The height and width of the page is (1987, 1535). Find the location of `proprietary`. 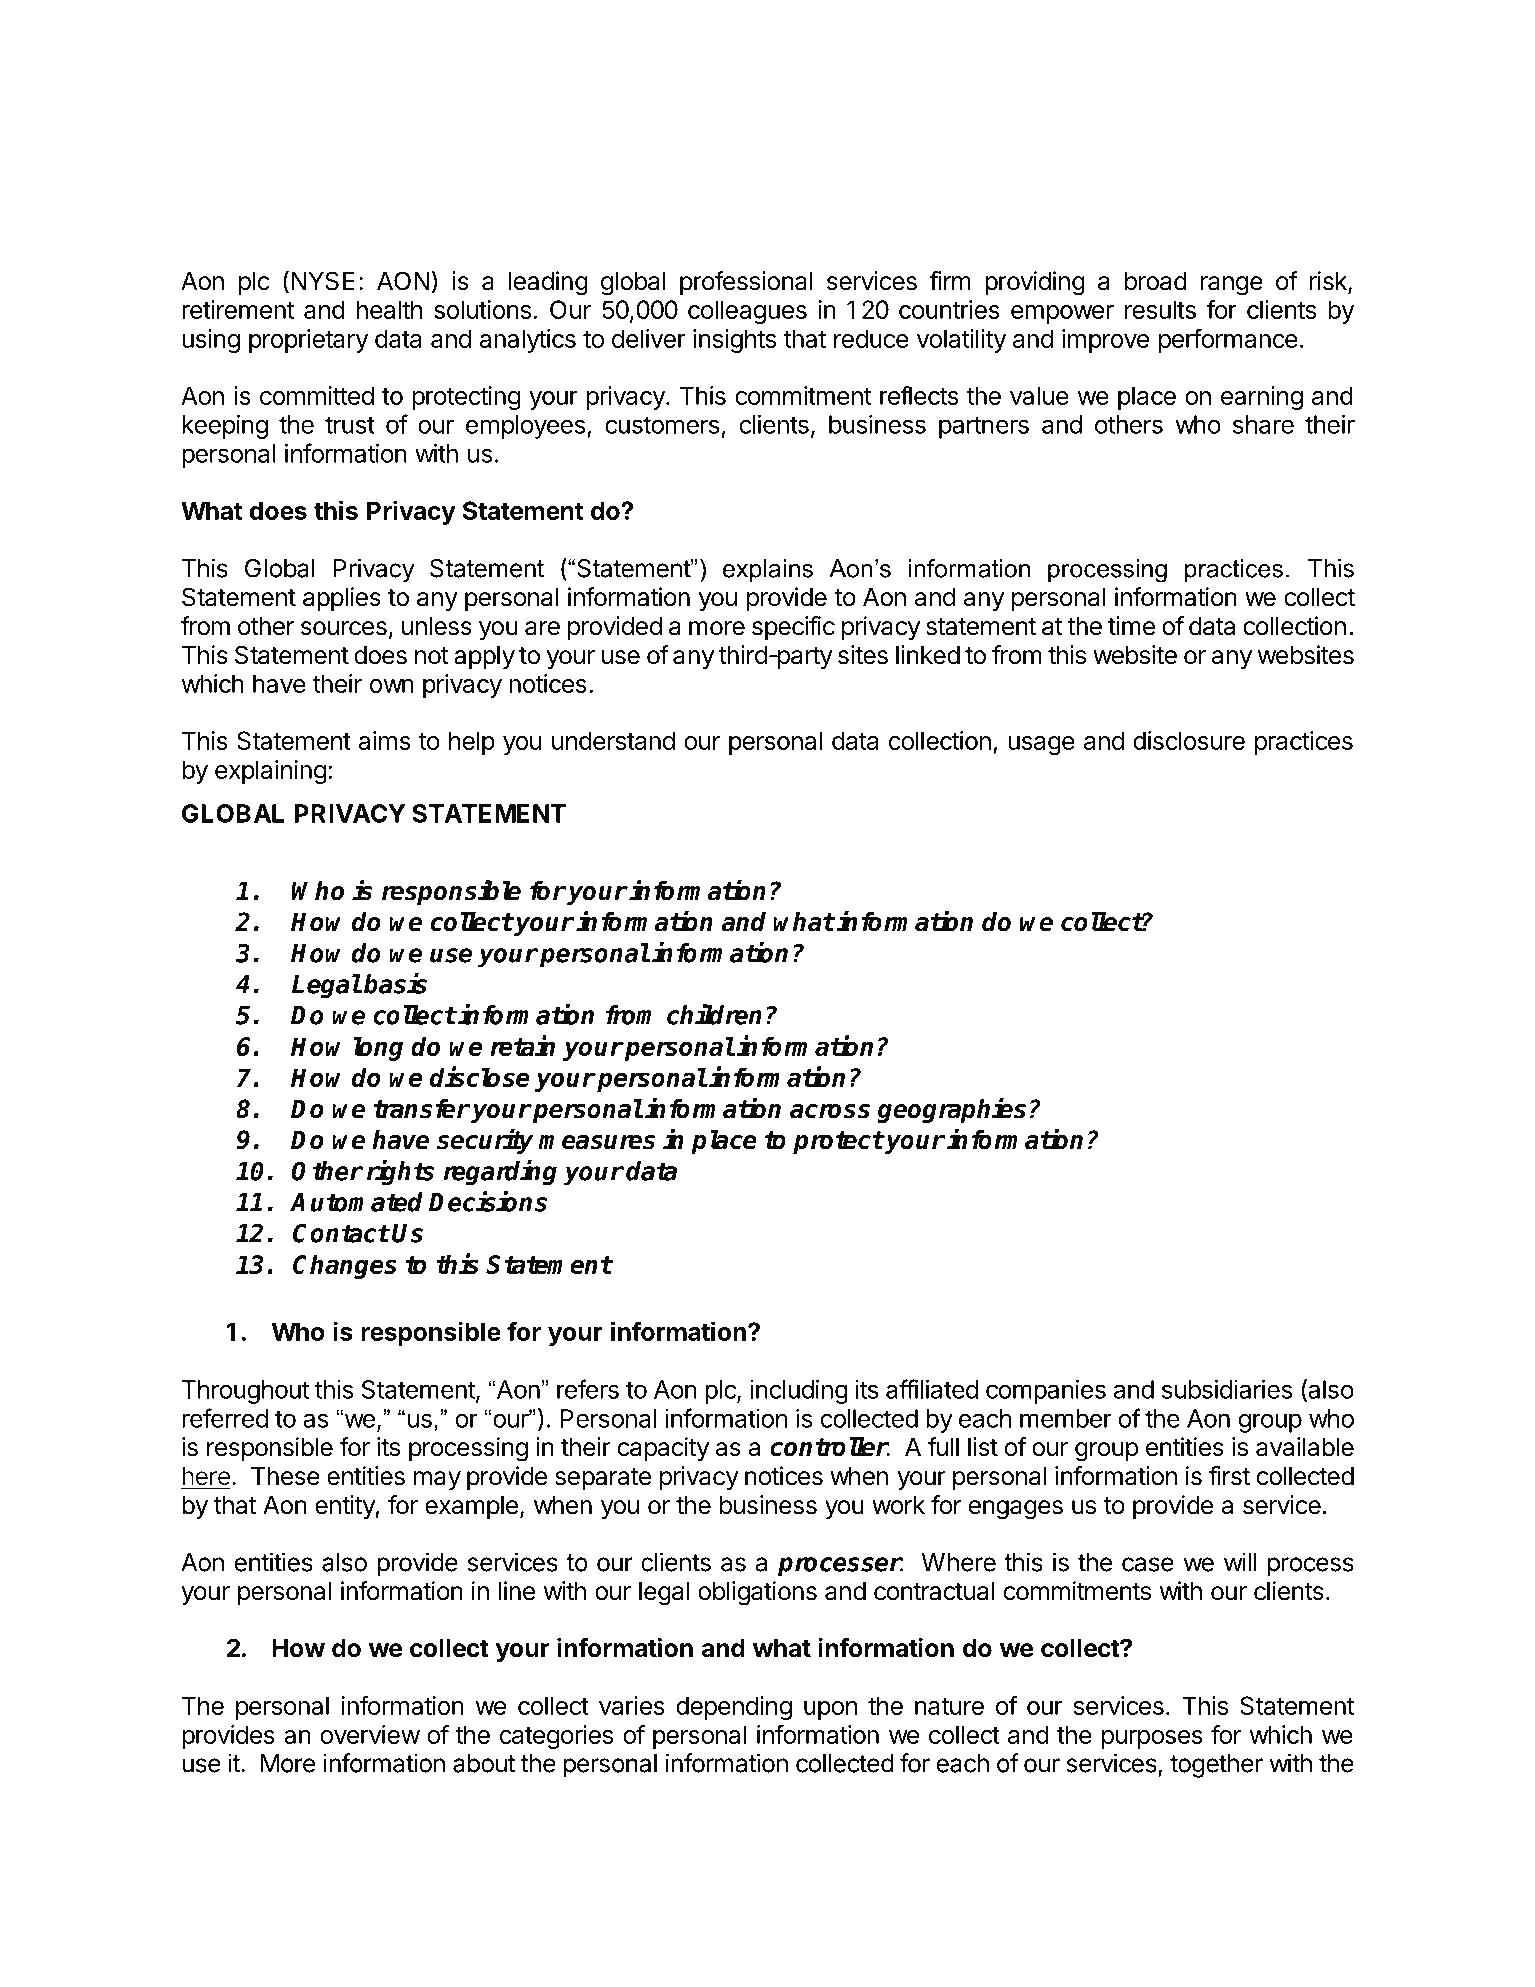

proprietary is located at coordinates (308, 341).
